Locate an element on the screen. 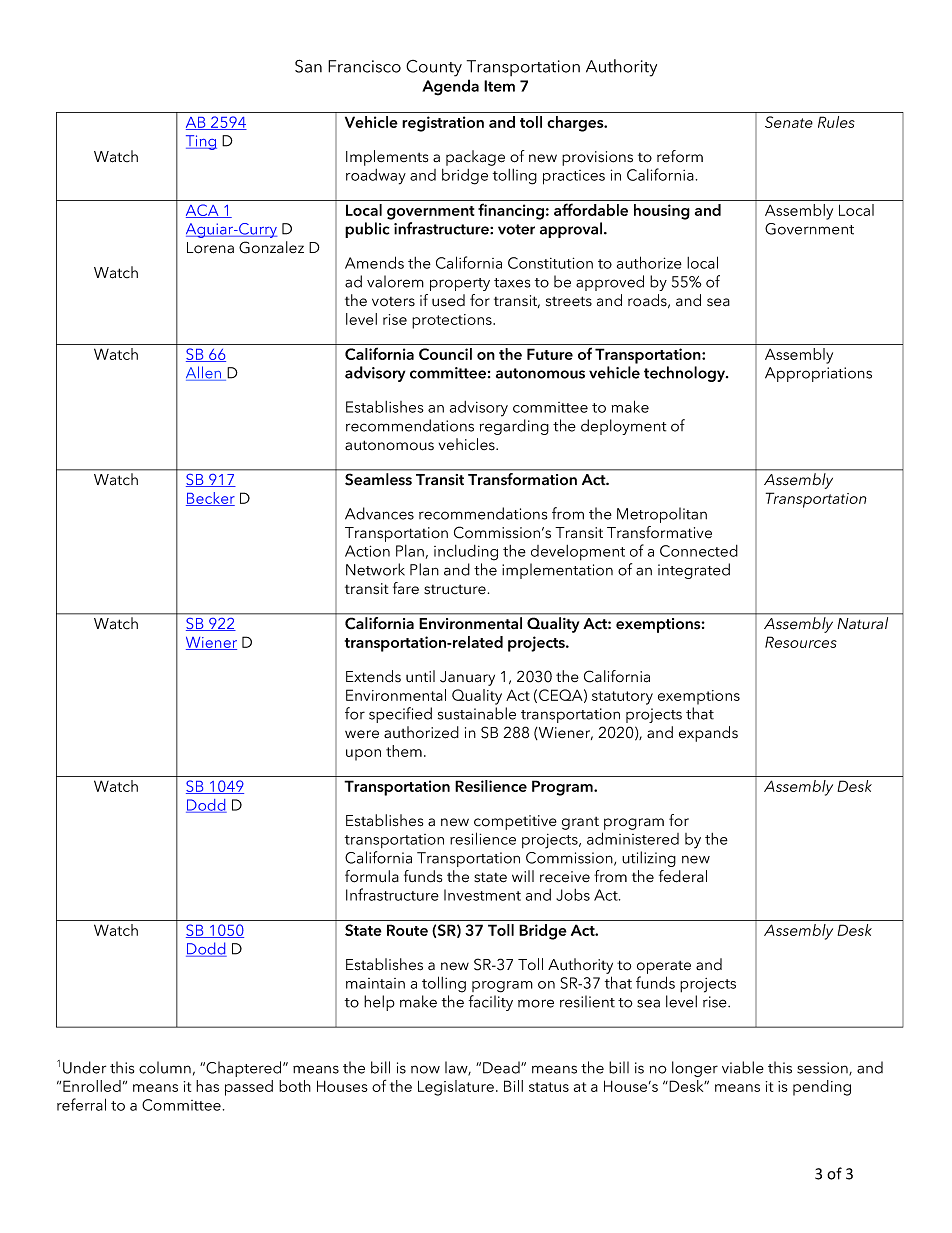 This screenshot has height=1233, width=952. January is located at coordinates (467, 678).
